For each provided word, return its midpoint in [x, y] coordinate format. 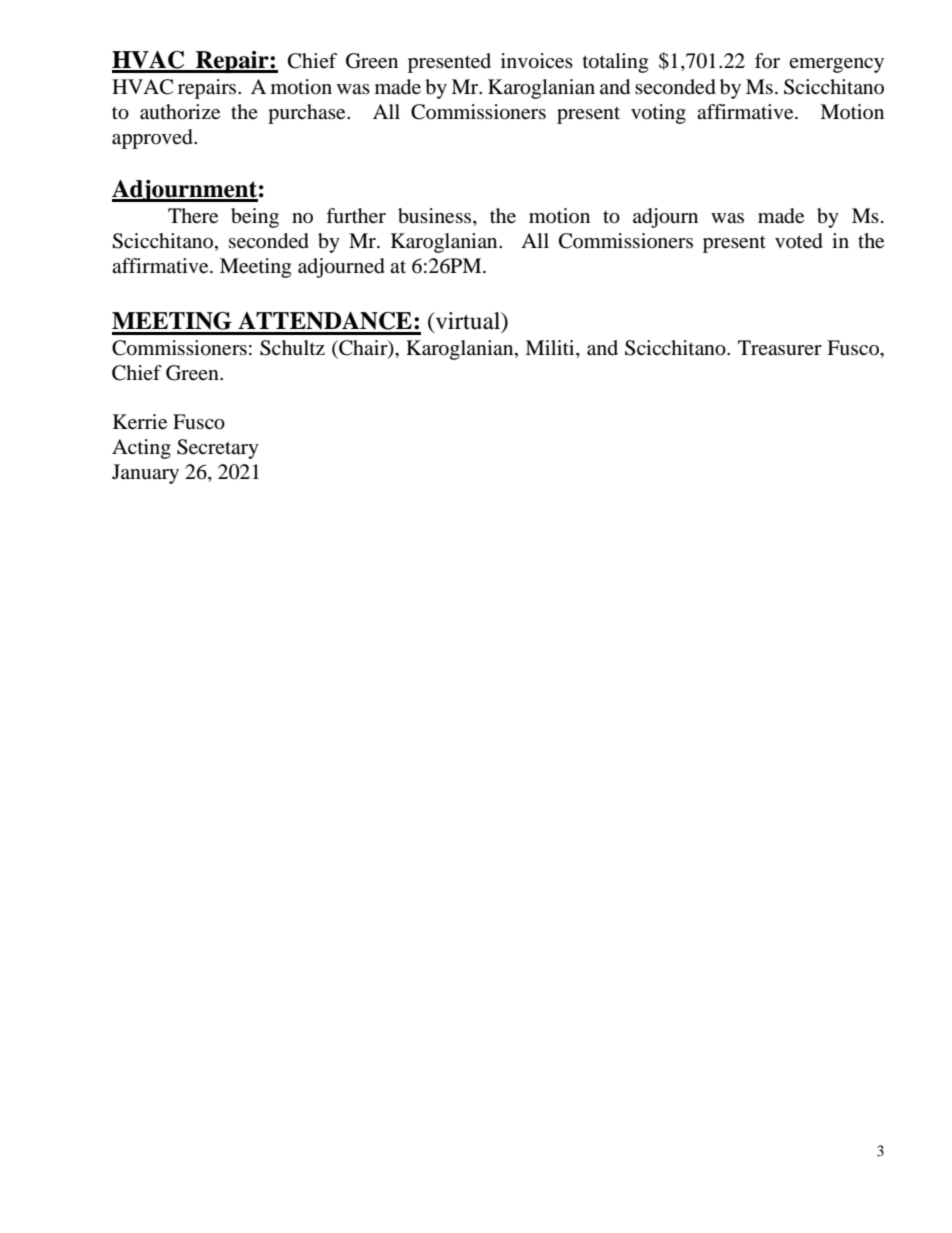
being [255, 218]
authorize [180, 112]
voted [799, 241]
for [767, 60]
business [436, 216]
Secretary [218, 449]
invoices [537, 61]
